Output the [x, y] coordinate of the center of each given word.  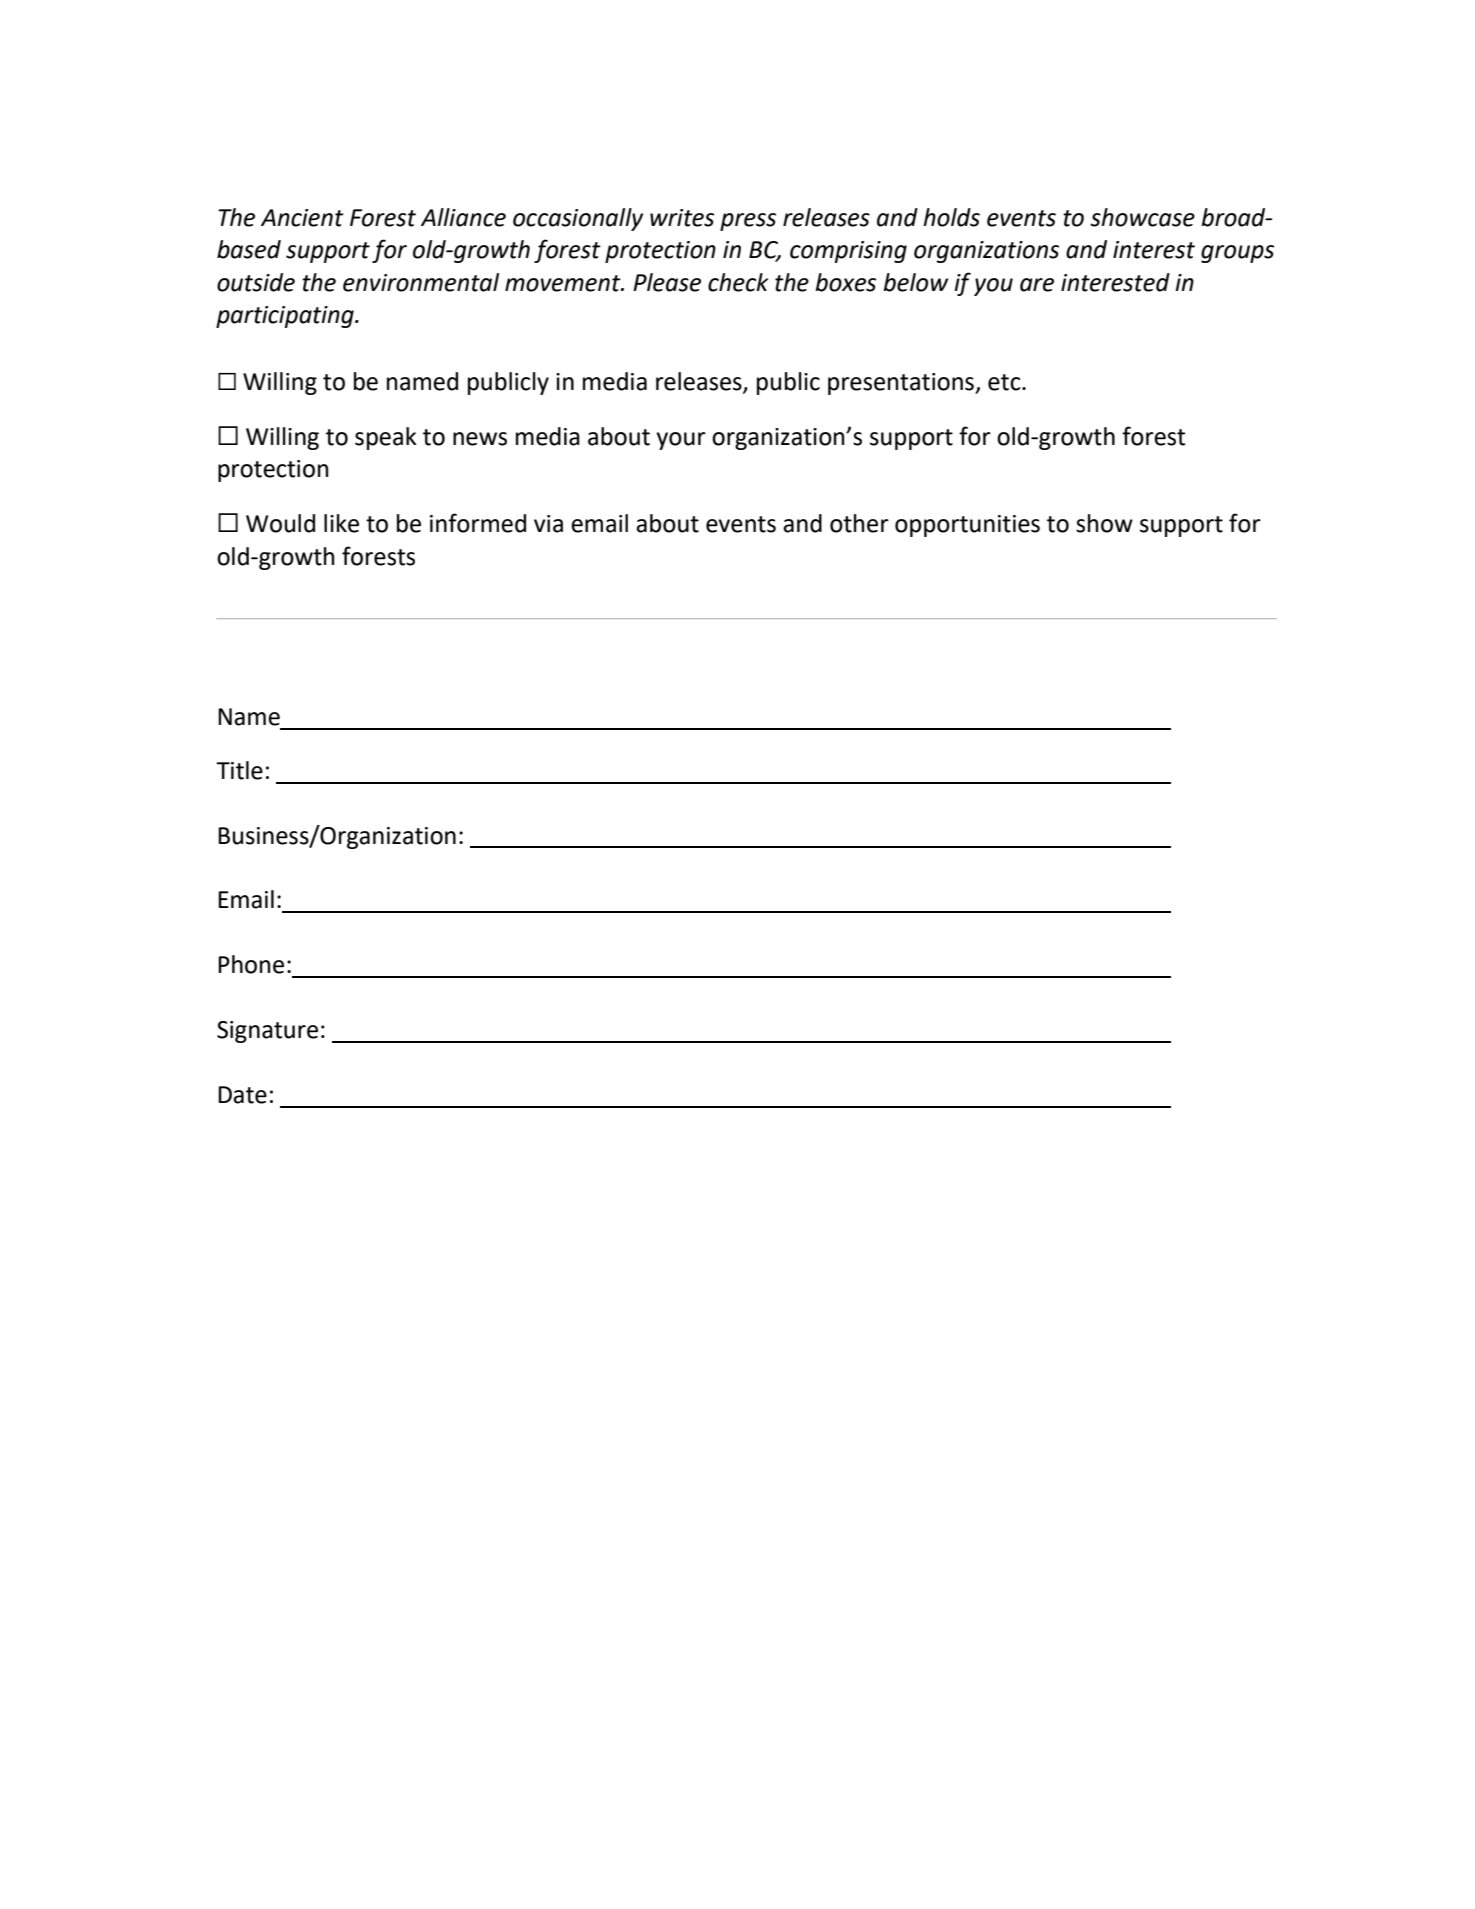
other [859, 523]
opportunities [967, 526]
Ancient [302, 218]
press [748, 222]
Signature [267, 1032]
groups [1237, 254]
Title [239, 770]
